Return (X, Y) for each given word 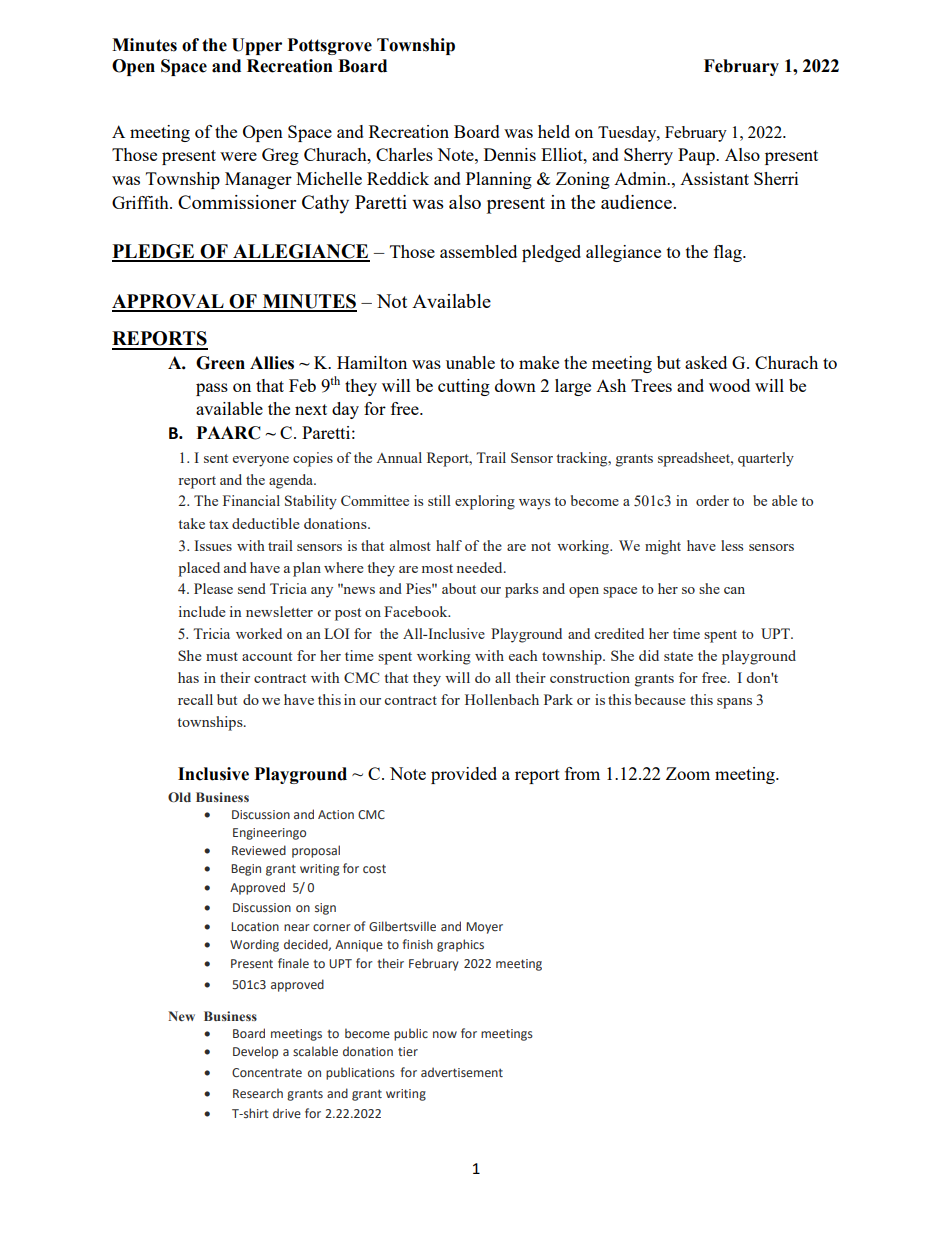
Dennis (510, 154)
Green (220, 363)
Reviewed (259, 850)
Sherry (648, 156)
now (445, 1034)
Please (213, 588)
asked (706, 362)
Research (258, 1093)
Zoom (688, 773)
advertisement (462, 1072)
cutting (464, 387)
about (459, 588)
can (734, 590)
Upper (257, 46)
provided (464, 775)
